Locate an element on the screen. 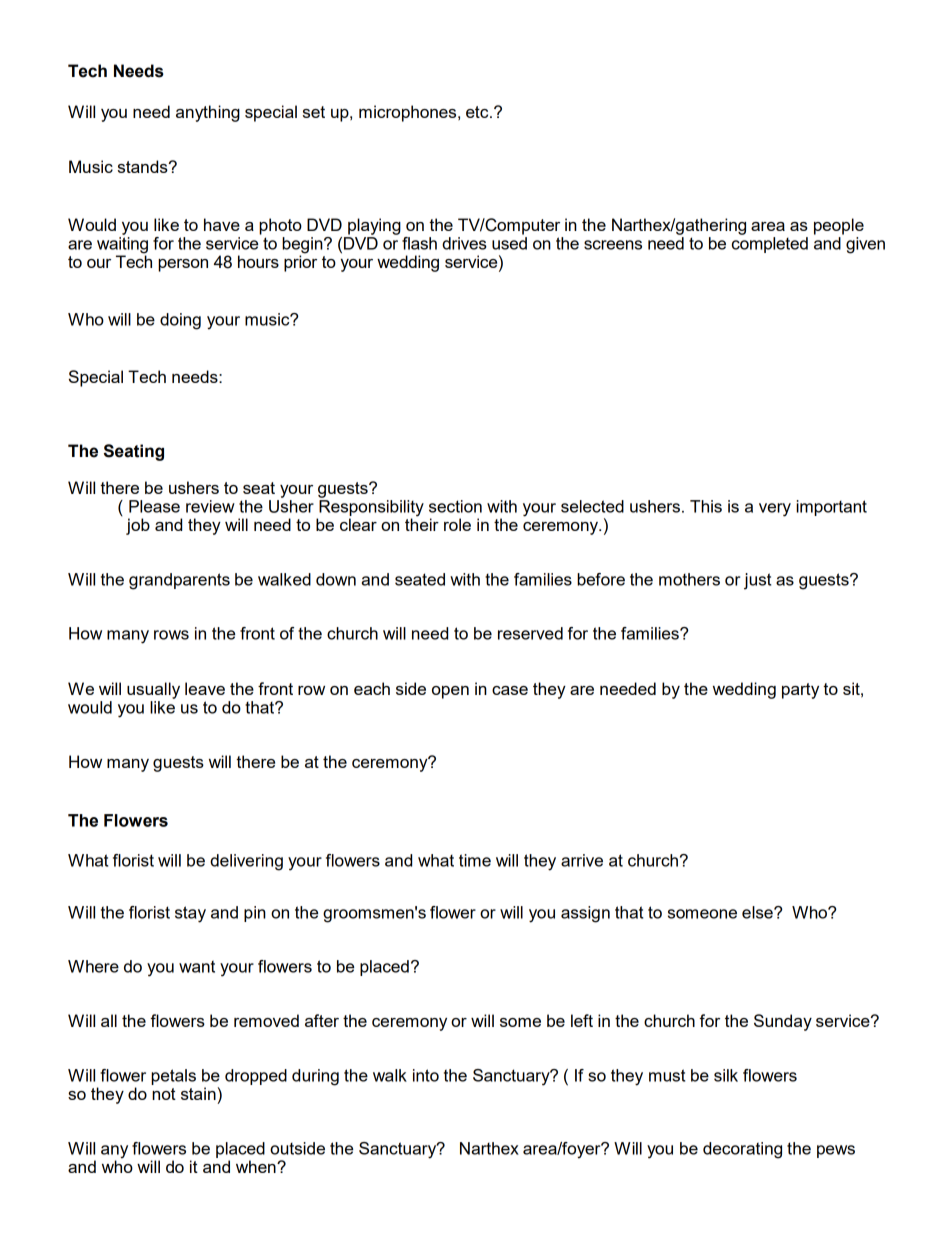 Image resolution: width=952 pixels, height=1233 pixels. stain is located at coordinates (199, 1093).
